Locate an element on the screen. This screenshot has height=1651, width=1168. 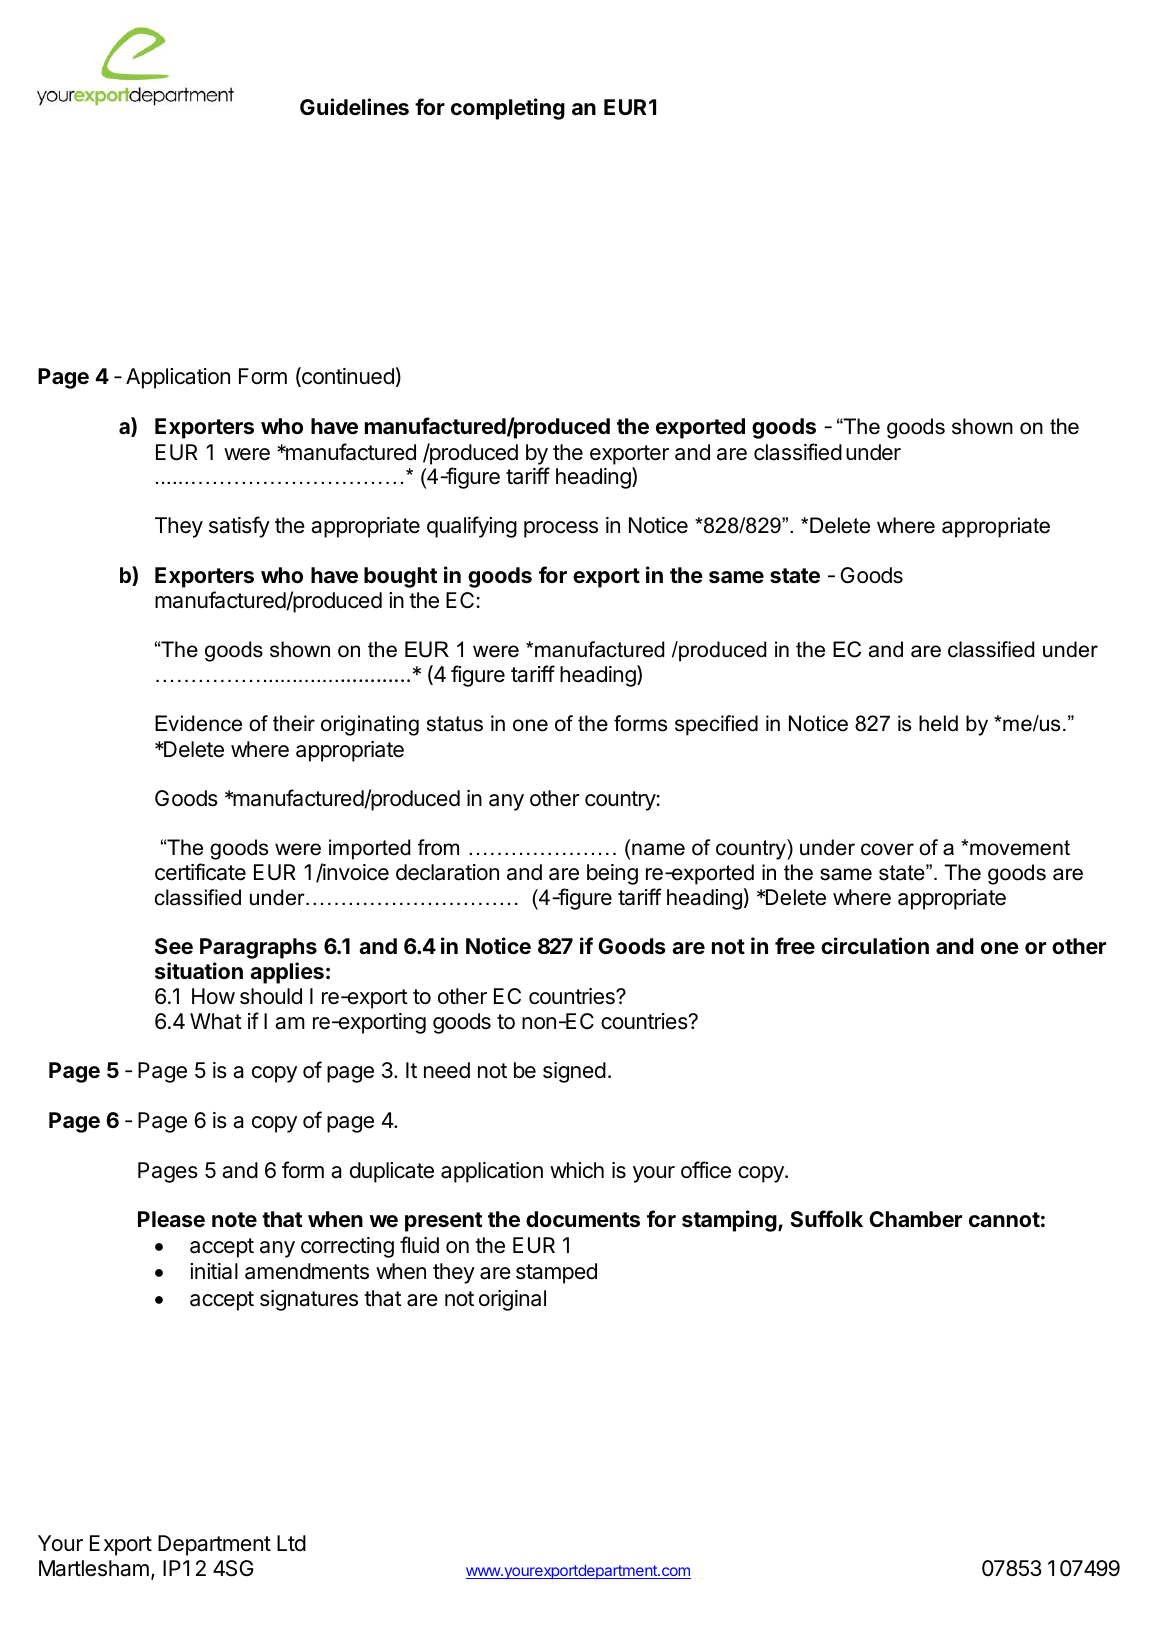
process is located at coordinates (561, 529).
